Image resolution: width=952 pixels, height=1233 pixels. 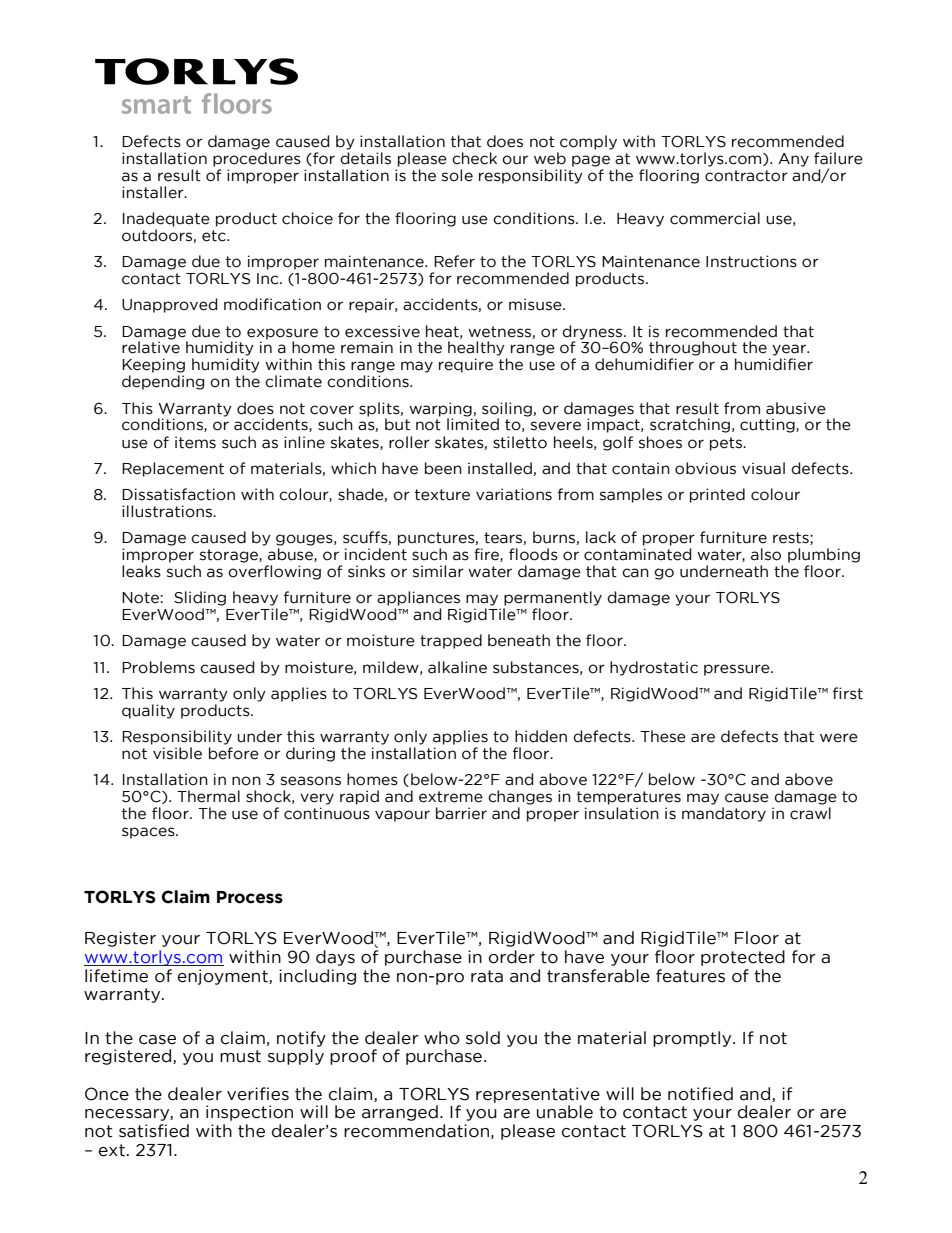 What do you see at coordinates (746, 176) in the page?
I see `contractor` at bounding box center [746, 176].
